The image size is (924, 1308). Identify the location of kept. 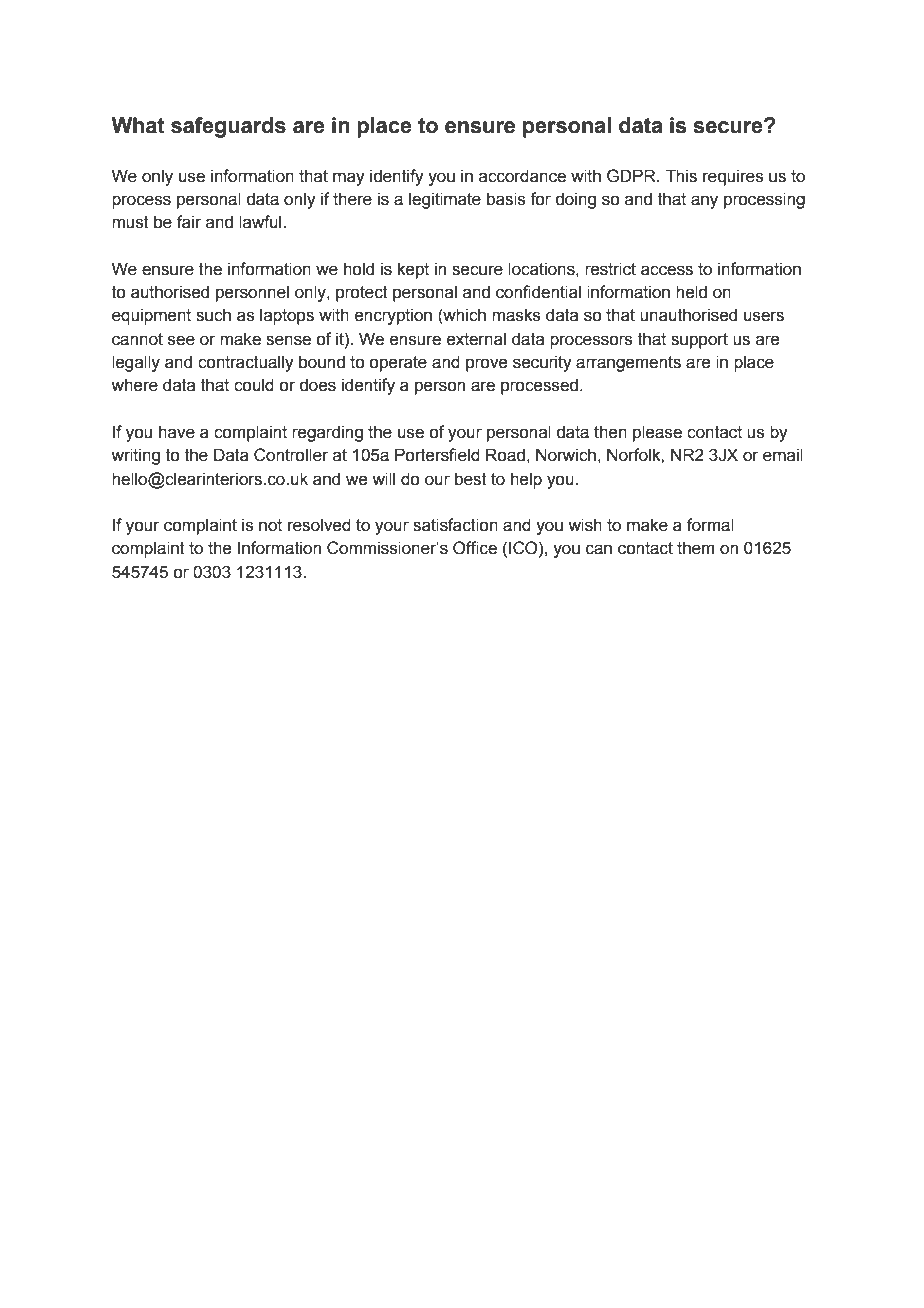
(413, 270).
